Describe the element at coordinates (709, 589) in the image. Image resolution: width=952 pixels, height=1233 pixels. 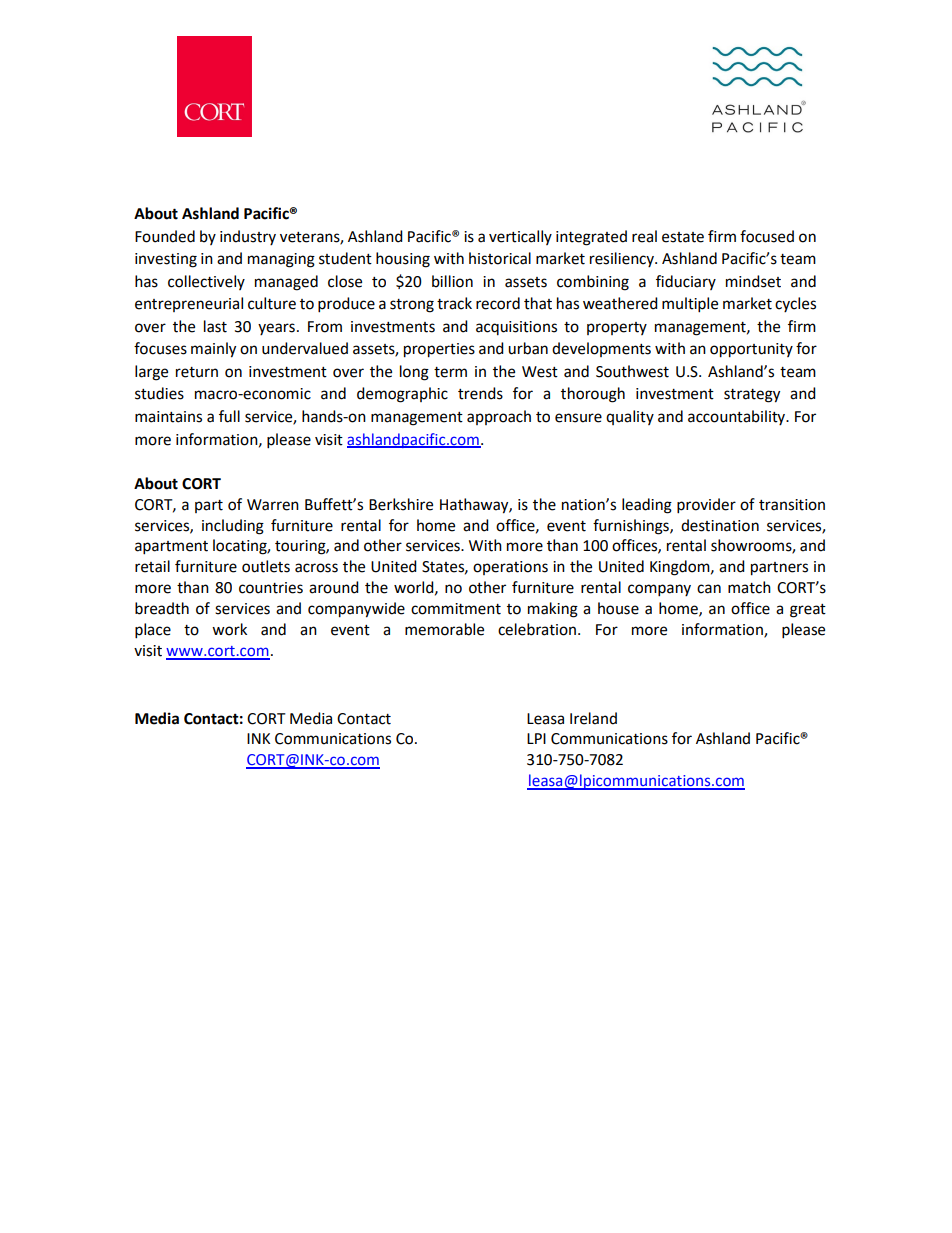
I see `can` at that location.
